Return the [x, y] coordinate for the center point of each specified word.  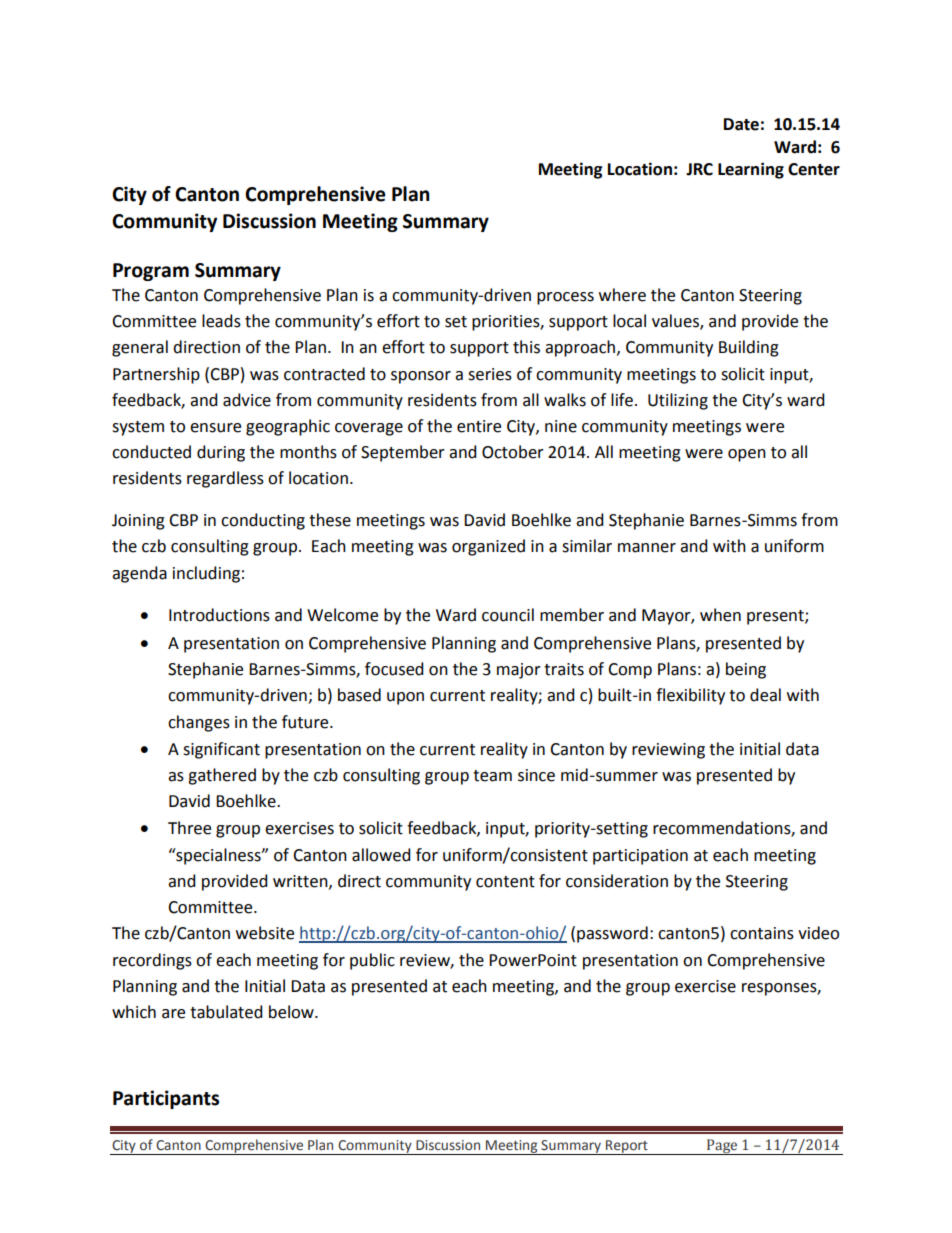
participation [640, 857]
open [747, 455]
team [492, 776]
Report [627, 1147]
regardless [225, 479]
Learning [751, 170]
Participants [166, 1099]
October [513, 452]
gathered [222, 776]
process [565, 298]
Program [151, 272]
